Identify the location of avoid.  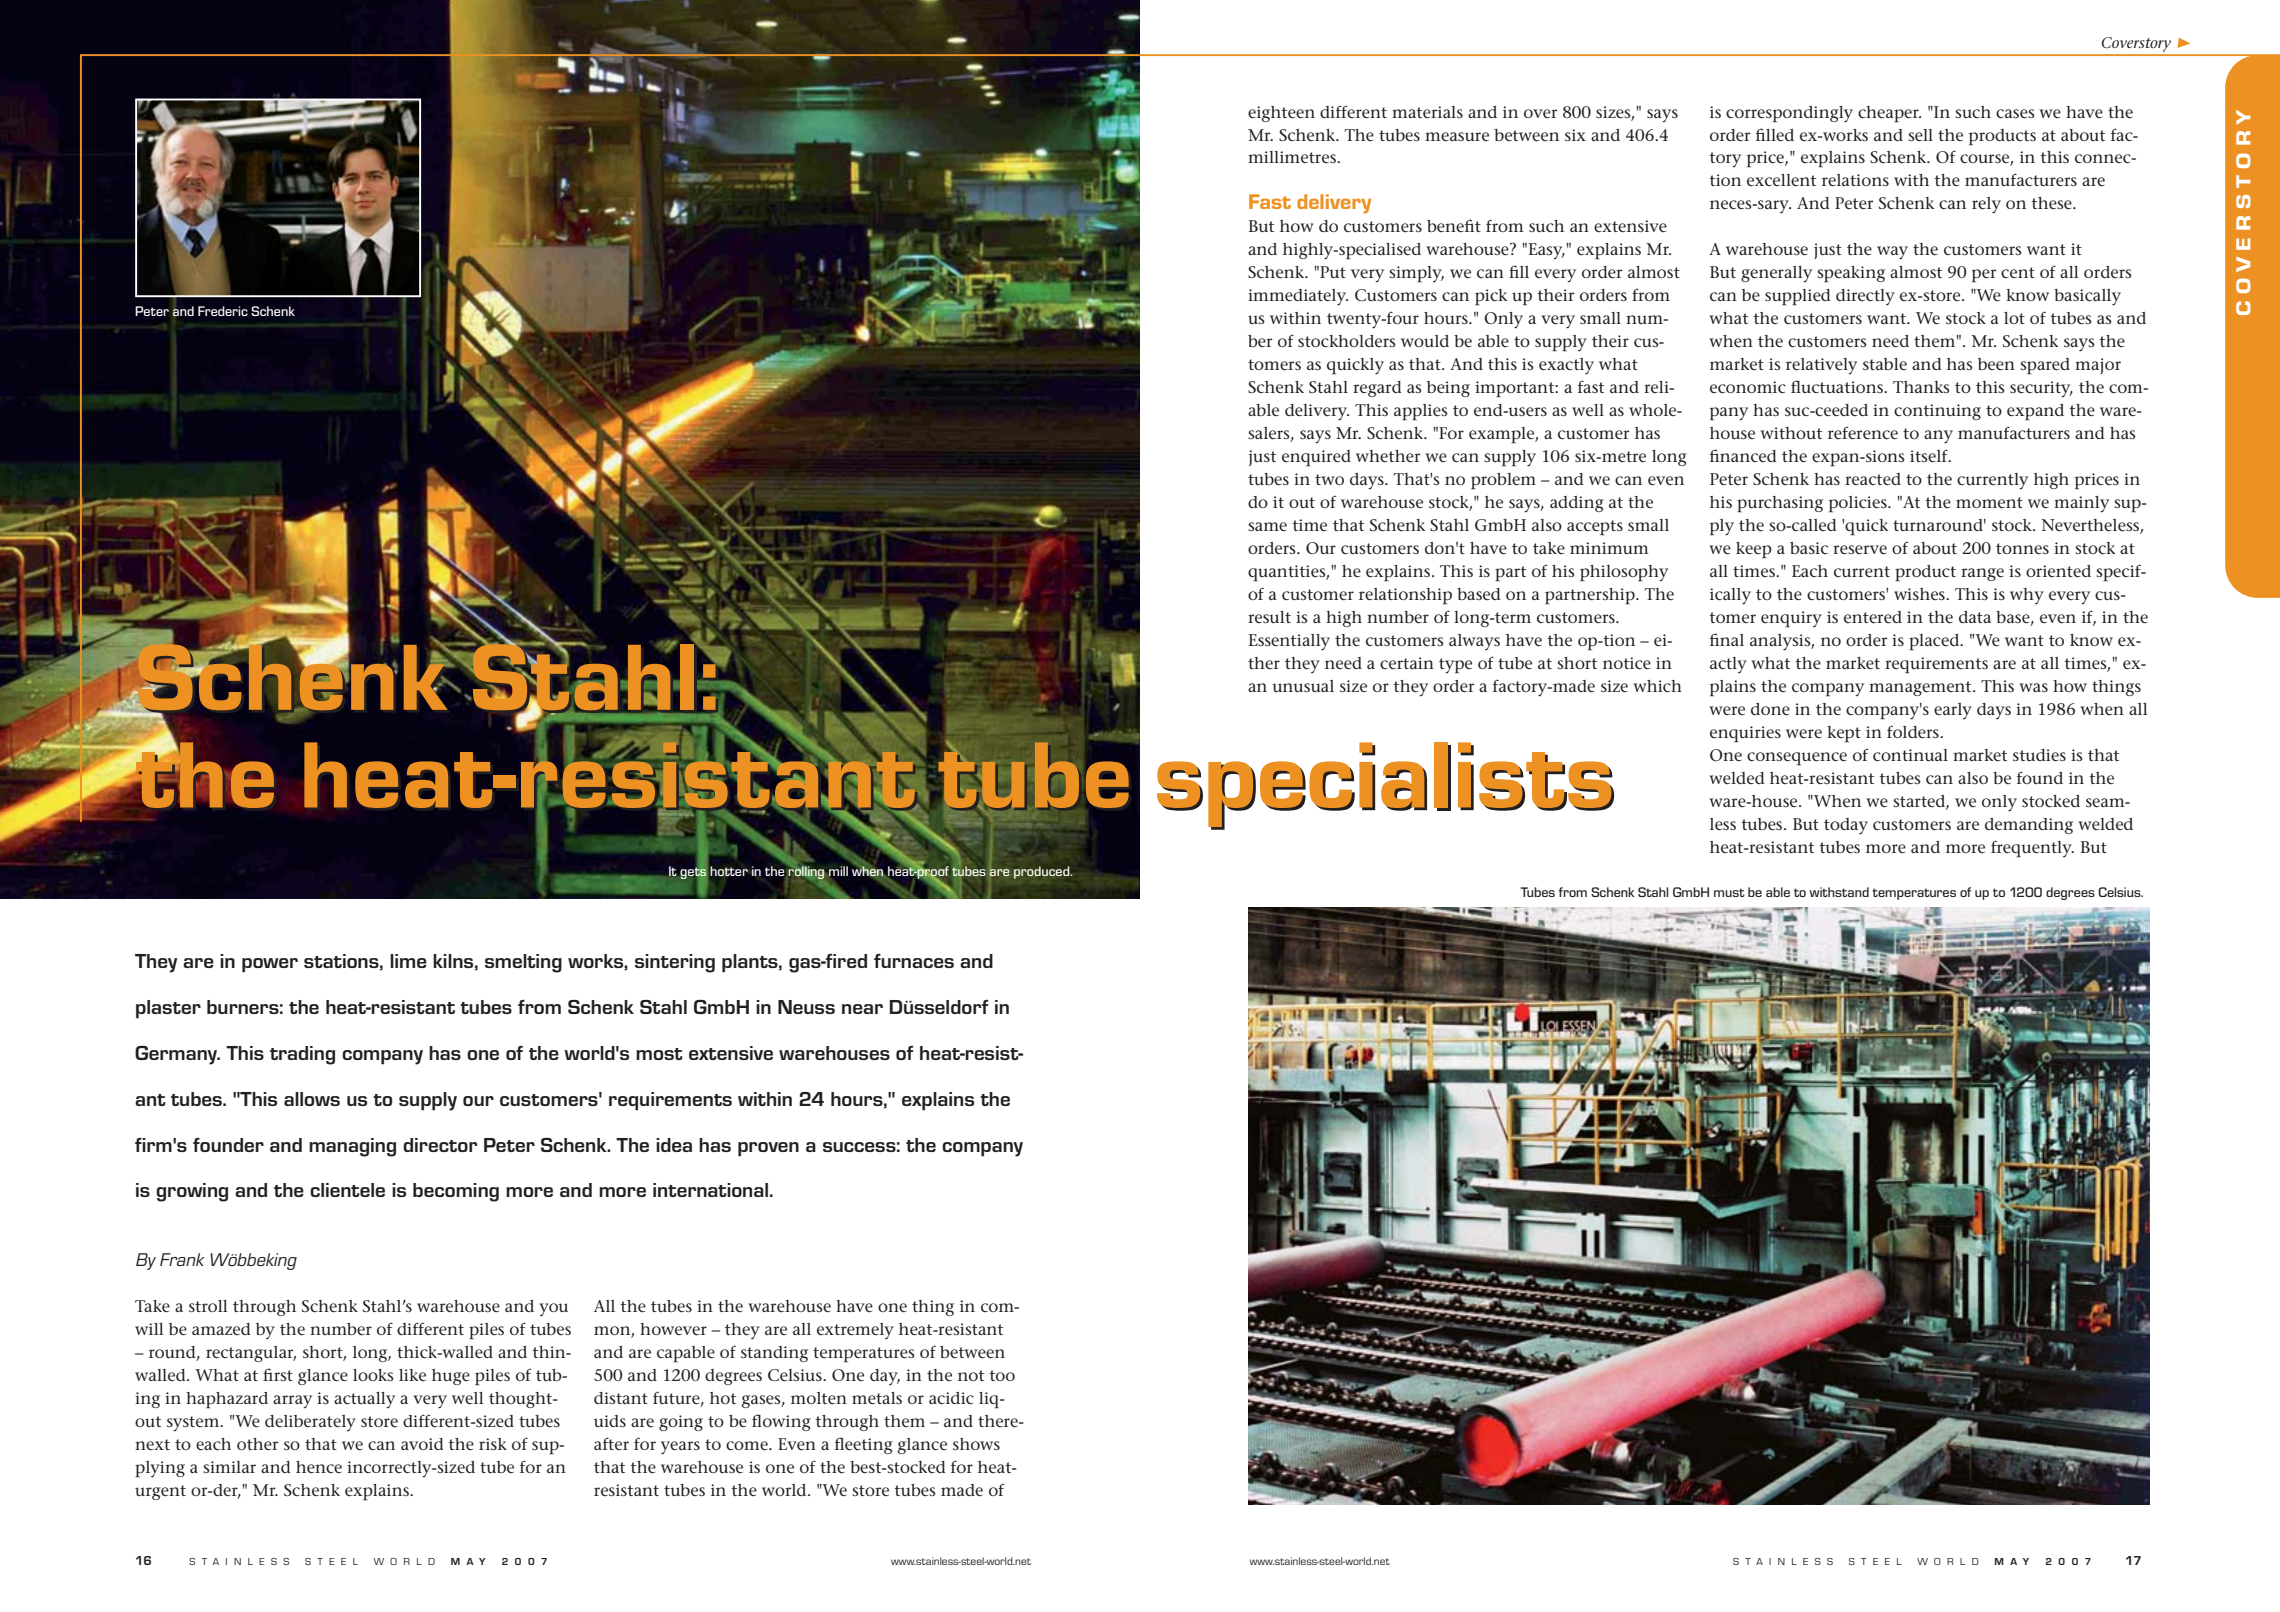
(422, 1444).
